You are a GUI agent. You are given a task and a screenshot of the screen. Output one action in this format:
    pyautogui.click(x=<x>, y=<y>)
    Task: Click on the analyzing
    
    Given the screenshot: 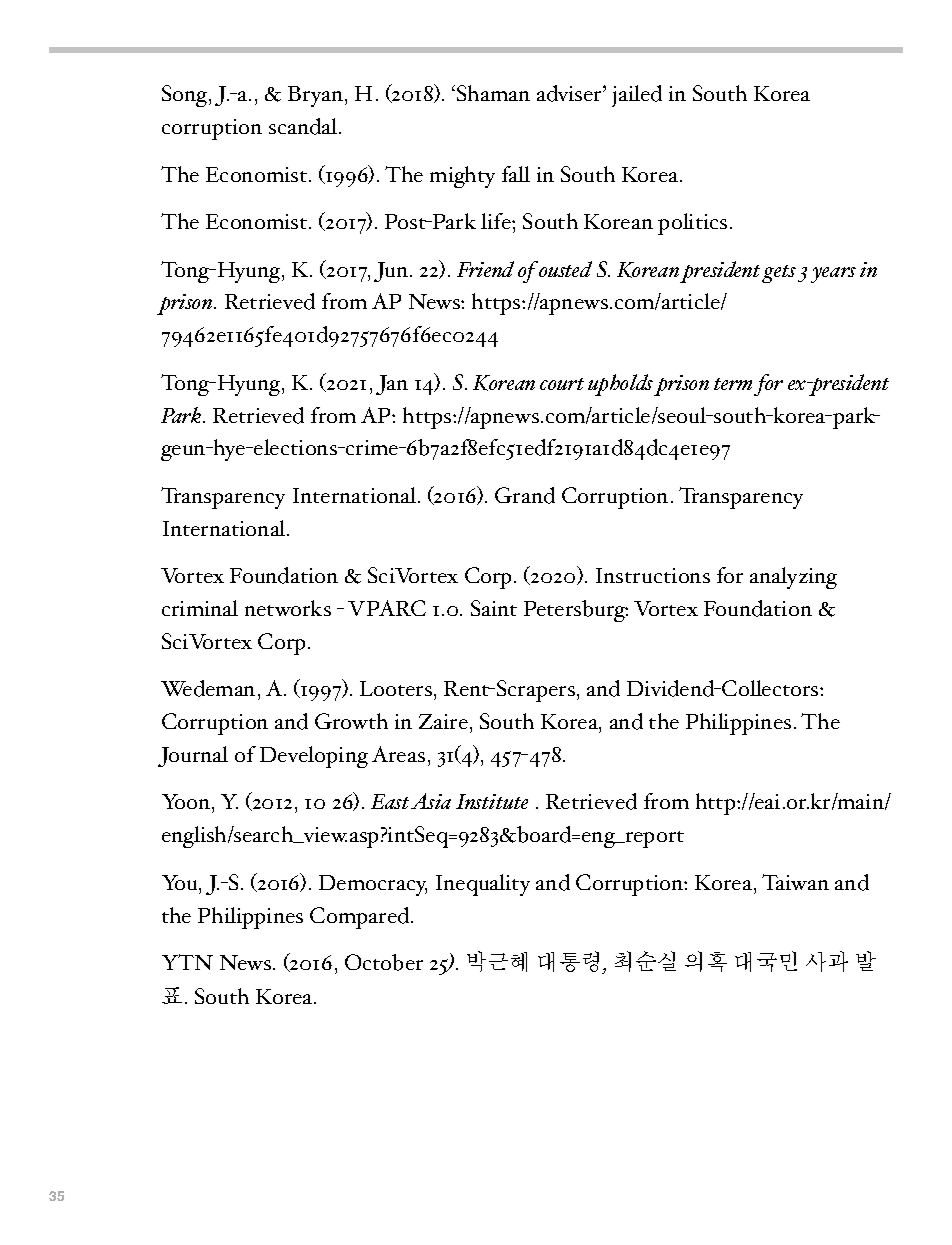 What is the action you would take?
    pyautogui.click(x=793, y=578)
